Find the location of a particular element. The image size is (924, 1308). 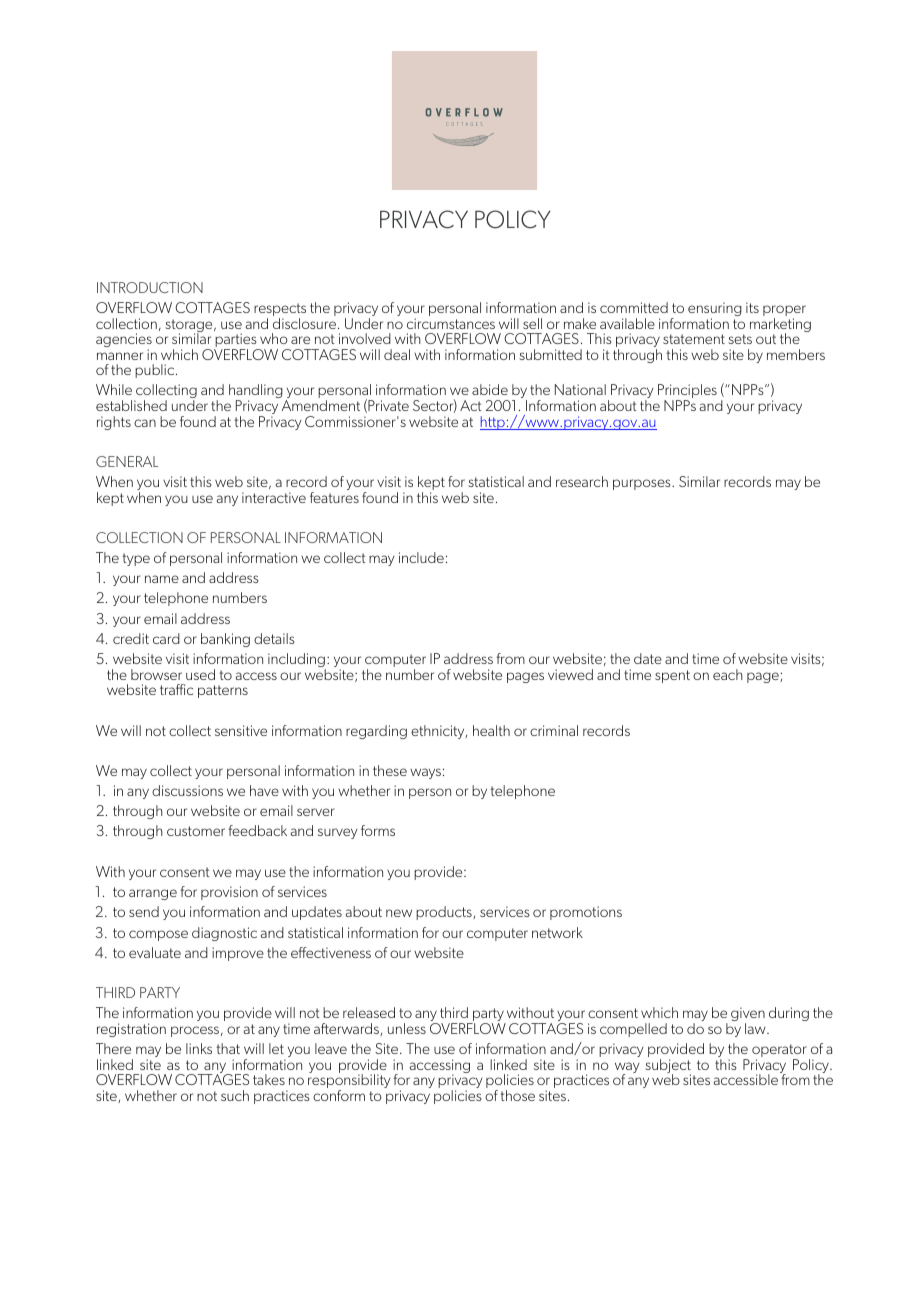

products is located at coordinates (445, 913).
